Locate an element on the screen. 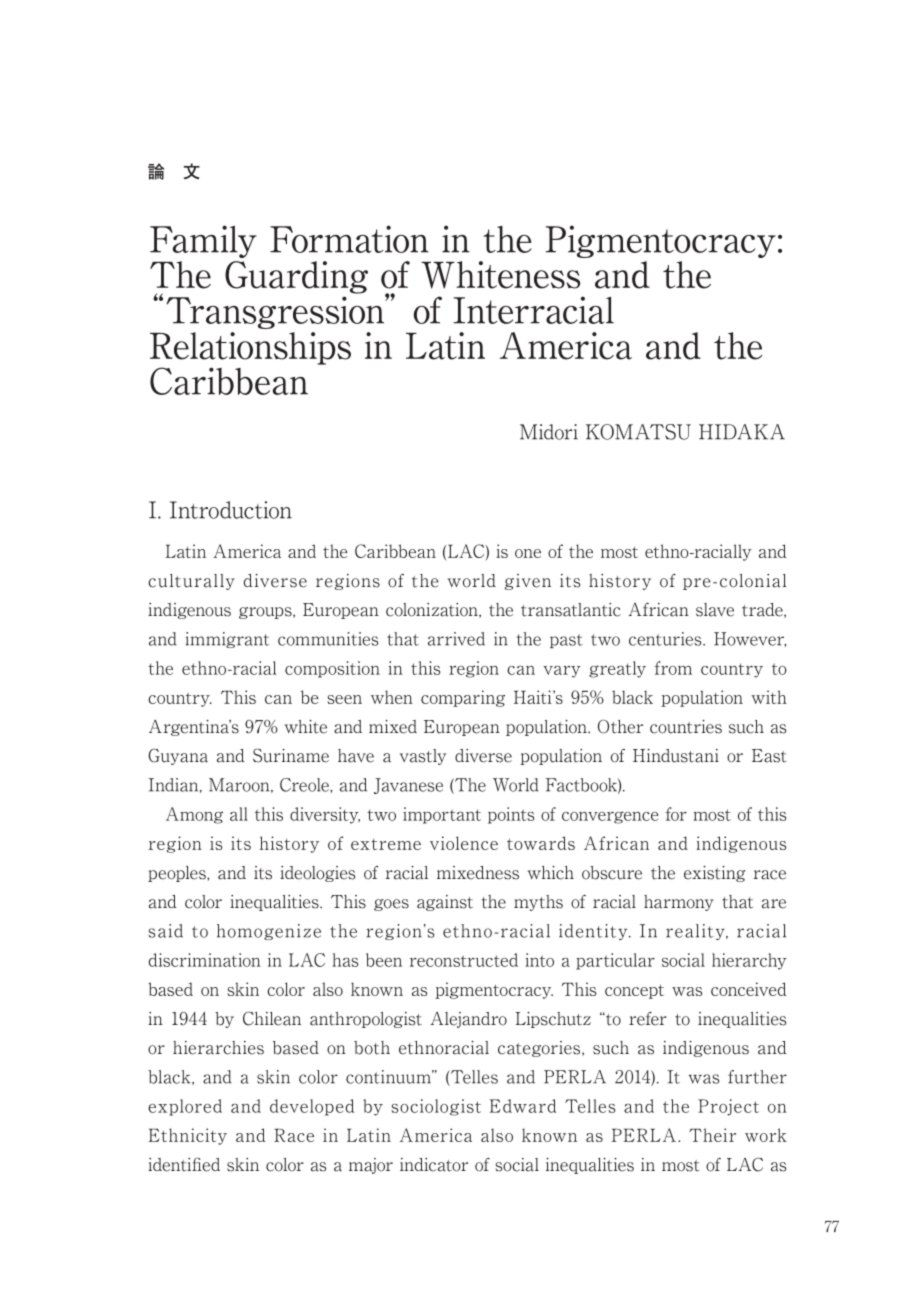  Guarding is located at coordinates (296, 277).
